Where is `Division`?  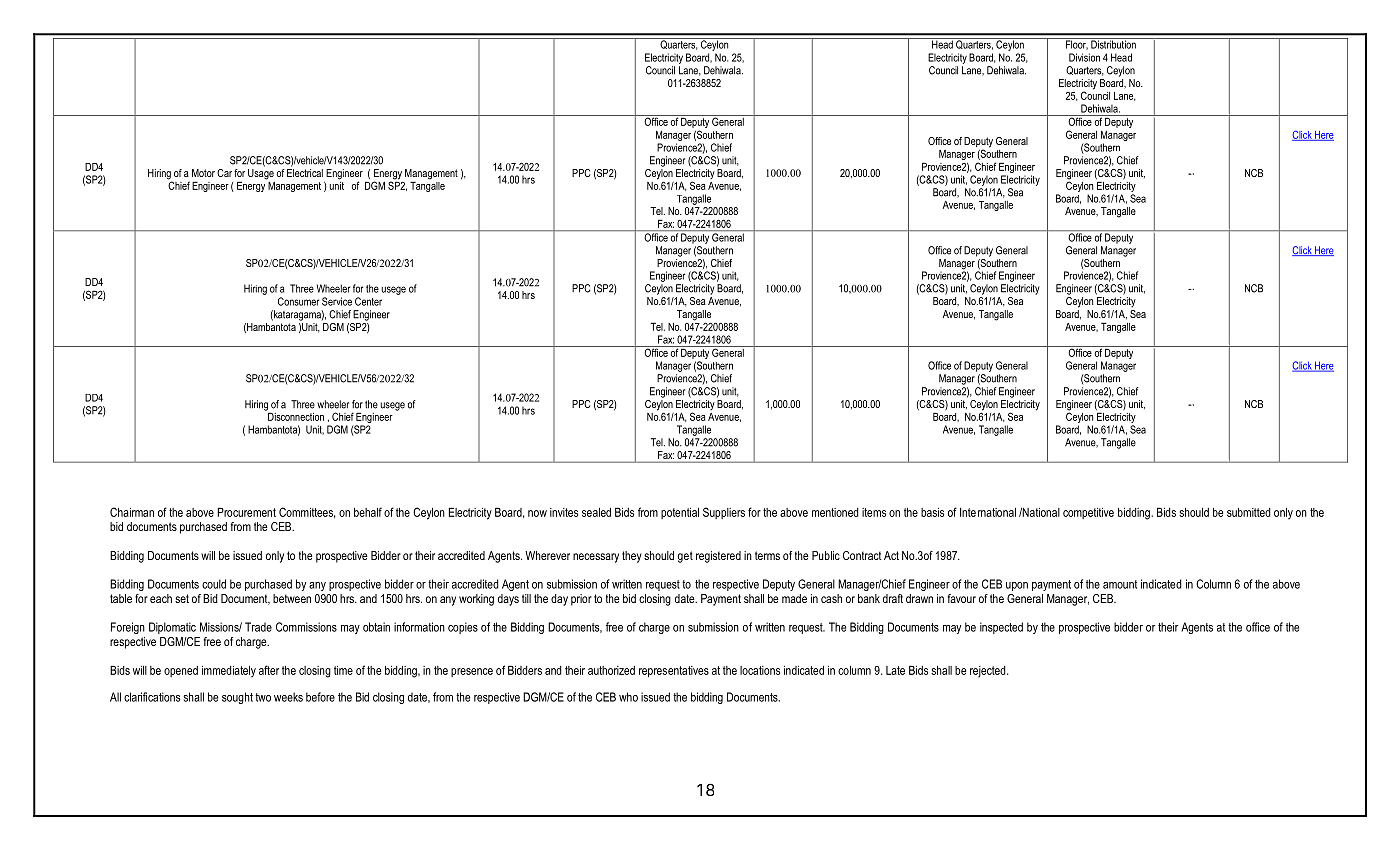 Division is located at coordinates (1084, 57).
